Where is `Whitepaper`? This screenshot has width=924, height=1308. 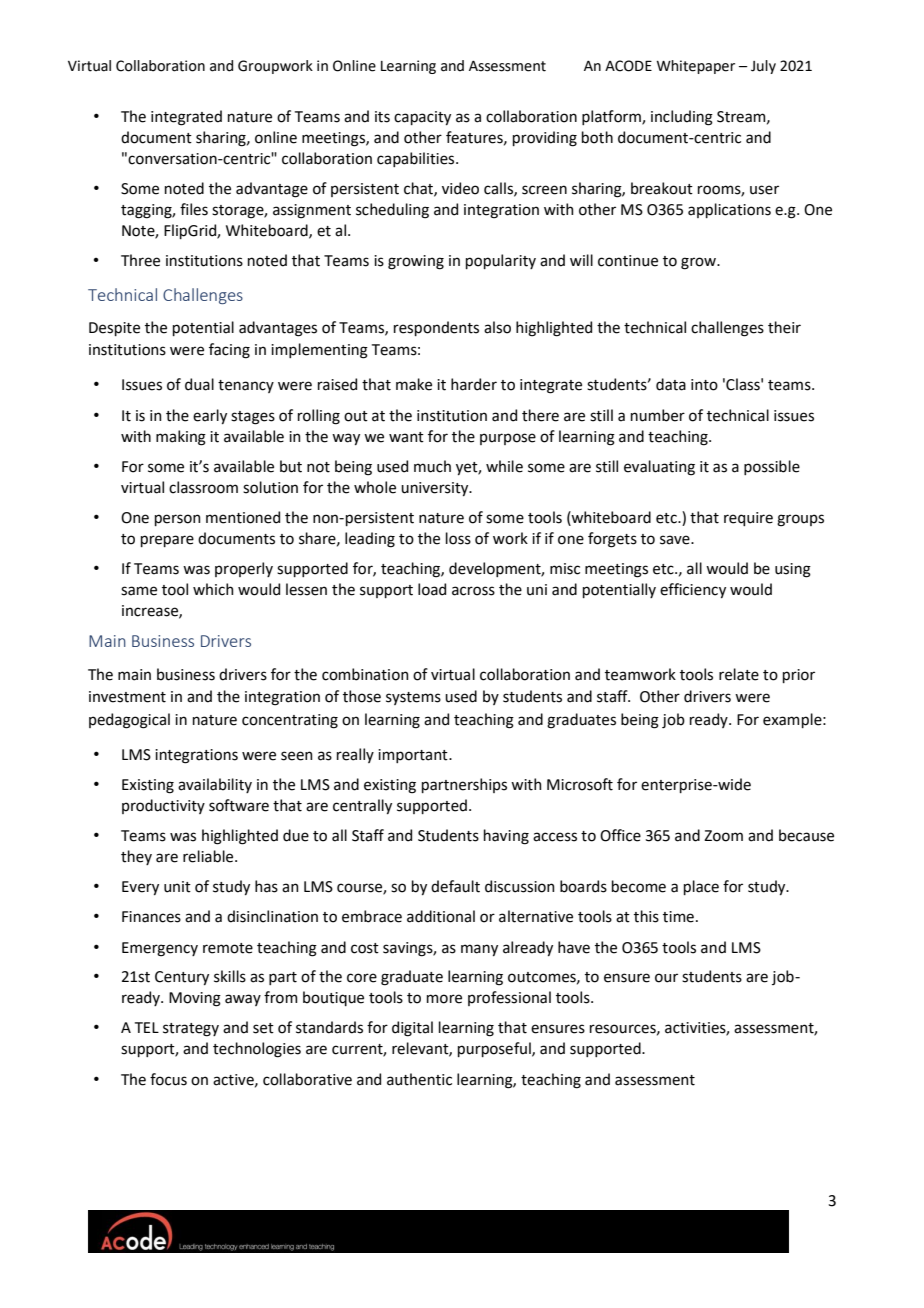 Whitepaper is located at coordinates (695, 67).
